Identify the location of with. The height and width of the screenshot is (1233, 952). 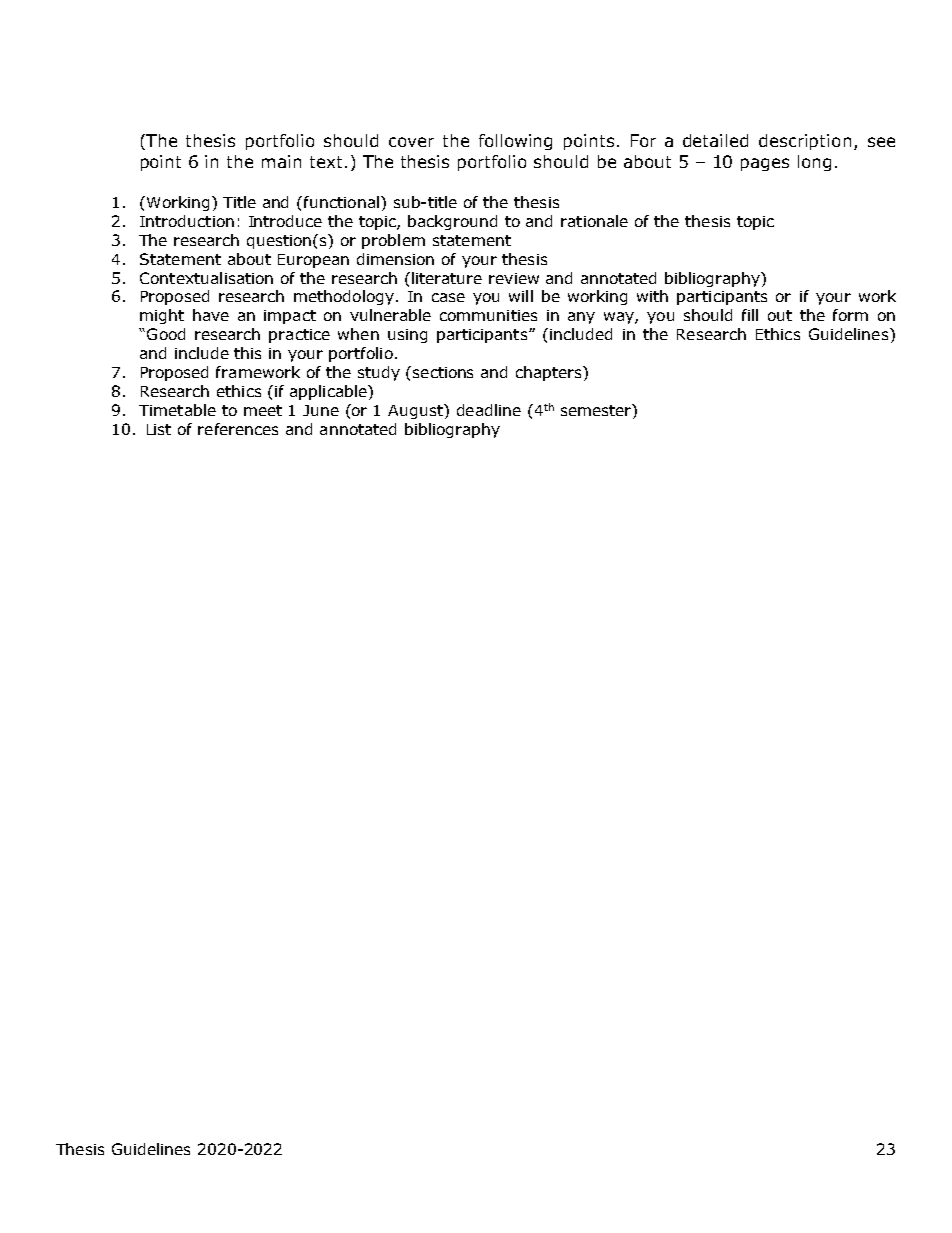
(652, 296).
